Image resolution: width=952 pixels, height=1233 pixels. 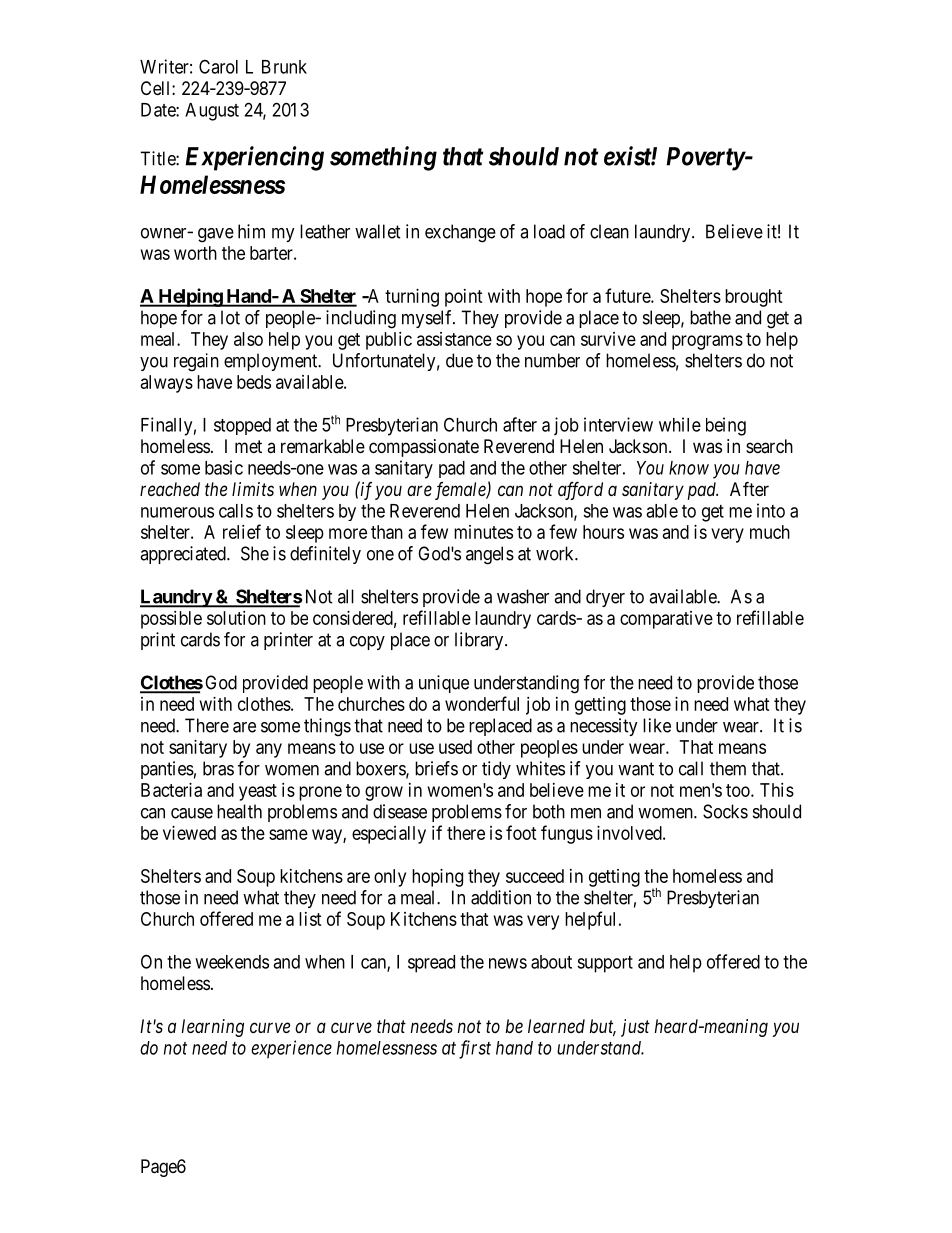 I want to click on learning, so click(x=212, y=1028).
